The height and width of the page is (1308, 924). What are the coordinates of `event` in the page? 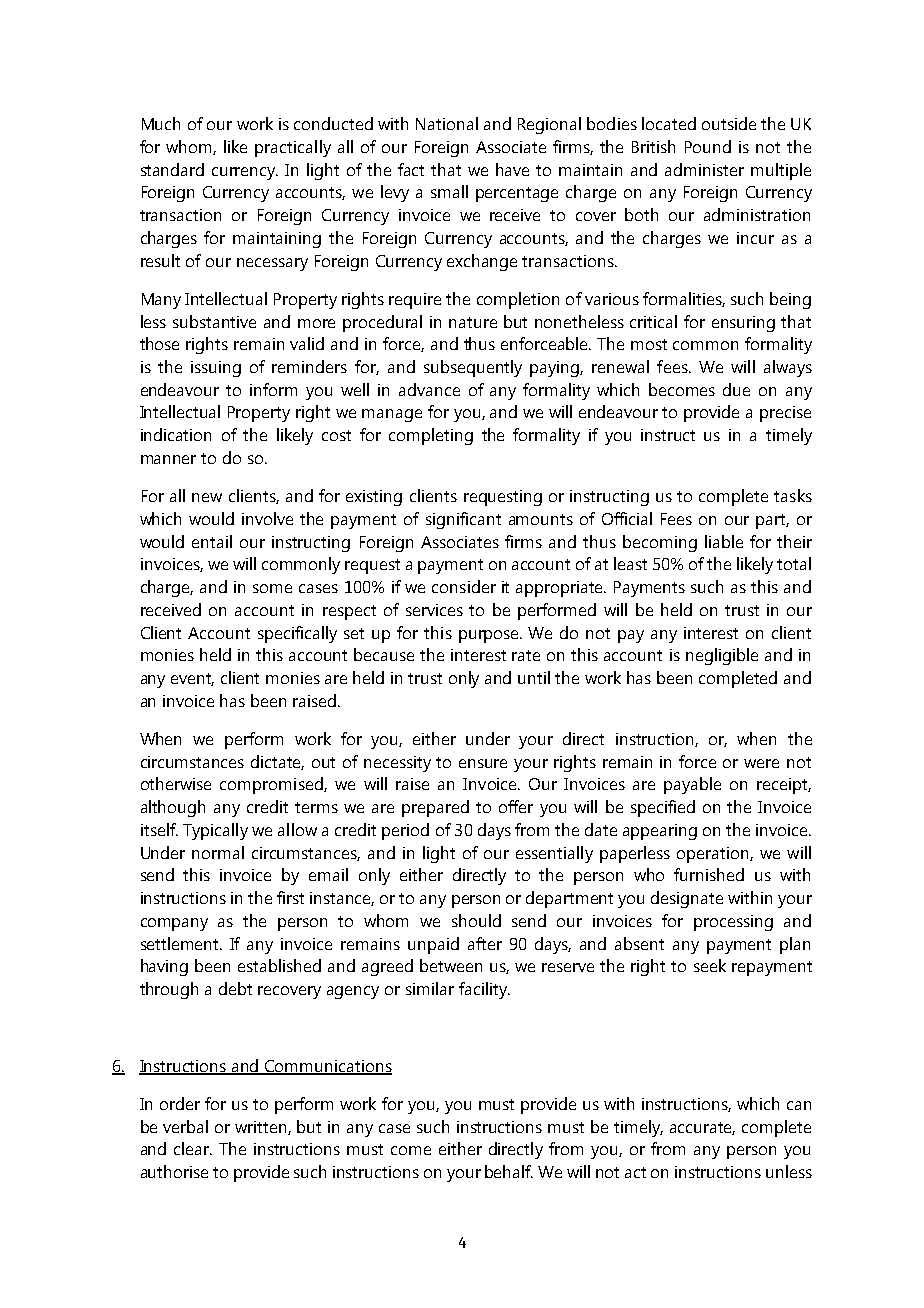 It's located at (192, 679).
